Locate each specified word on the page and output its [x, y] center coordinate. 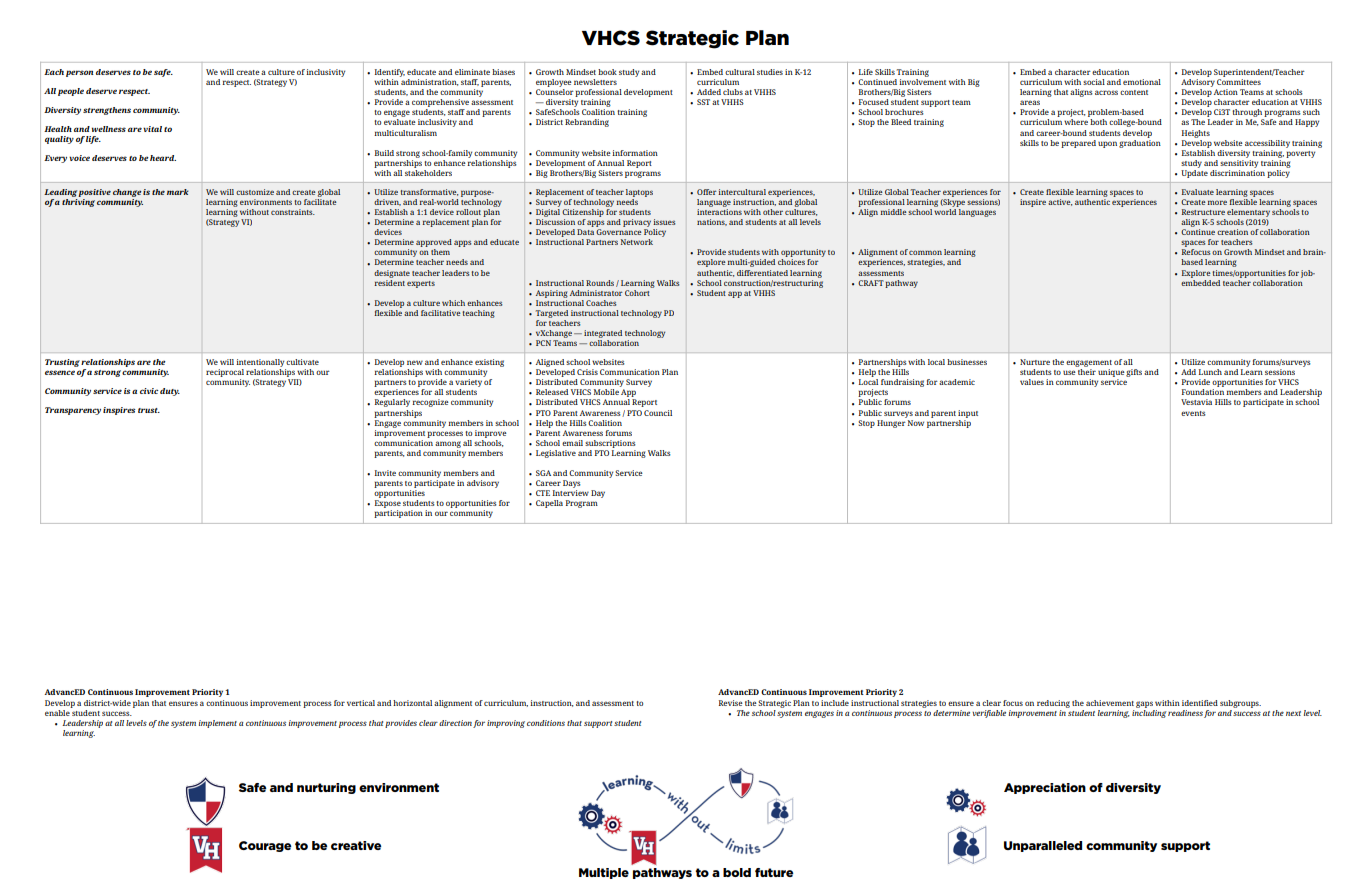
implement [218, 724]
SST [703, 102]
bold [737, 872]
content [1134, 92]
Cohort [638, 291]
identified [1200, 703]
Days [572, 484]
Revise [731, 703]
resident [389, 281]
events [1193, 413]
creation [1232, 232]
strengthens [107, 111]
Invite [385, 473]
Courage [265, 846]
